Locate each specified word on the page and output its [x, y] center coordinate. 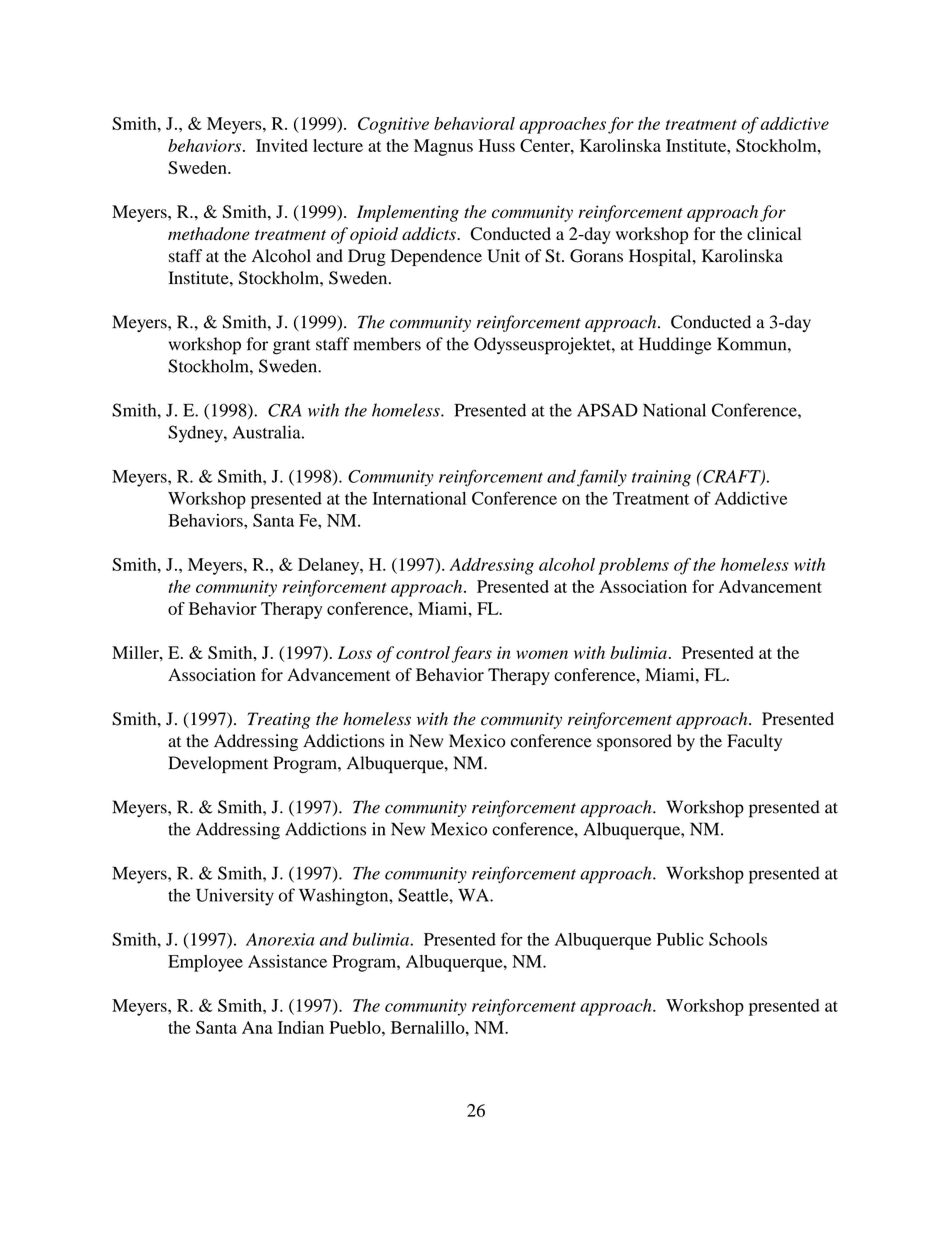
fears [472, 654]
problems [633, 566]
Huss [497, 145]
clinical [774, 233]
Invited [282, 145]
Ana [257, 1027]
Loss [355, 652]
